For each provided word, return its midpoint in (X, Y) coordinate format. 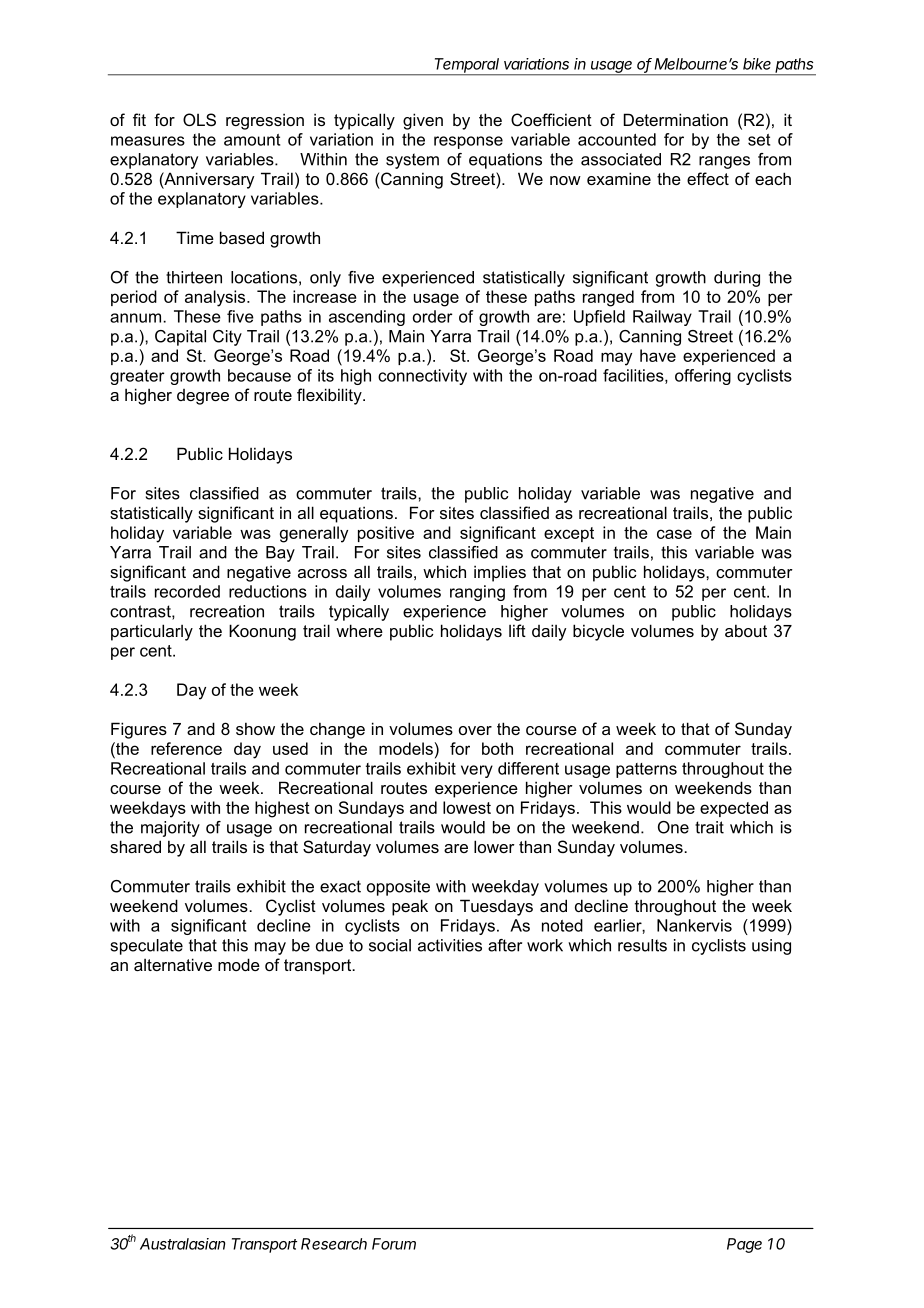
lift (517, 630)
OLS (199, 119)
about (746, 630)
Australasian (183, 1244)
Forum (394, 1244)
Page (744, 1245)
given (423, 121)
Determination (676, 119)
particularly (152, 632)
